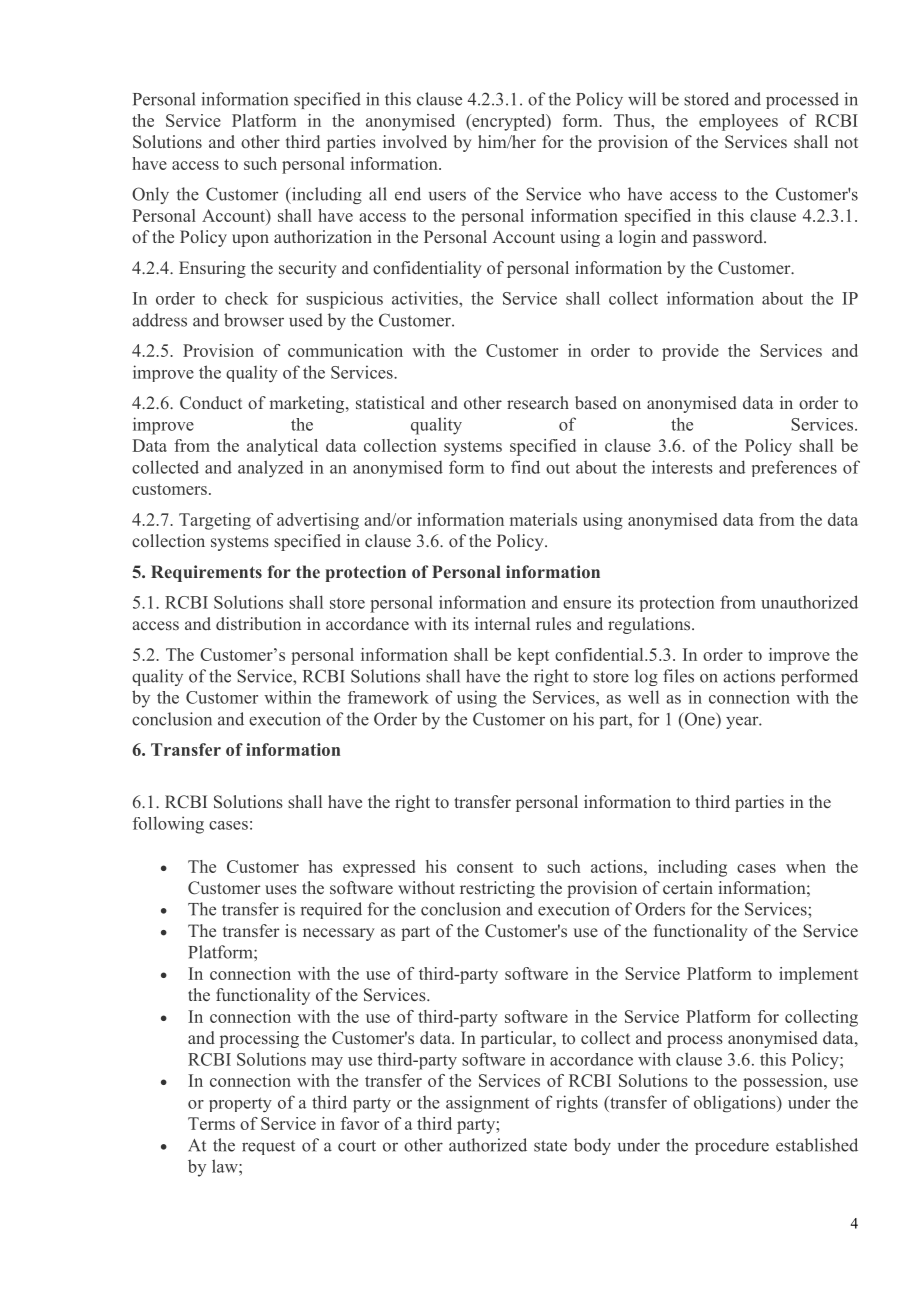 This screenshot has width=924, height=1308. Describe the element at coordinates (738, 122) in the screenshot. I see `employees` at that location.
